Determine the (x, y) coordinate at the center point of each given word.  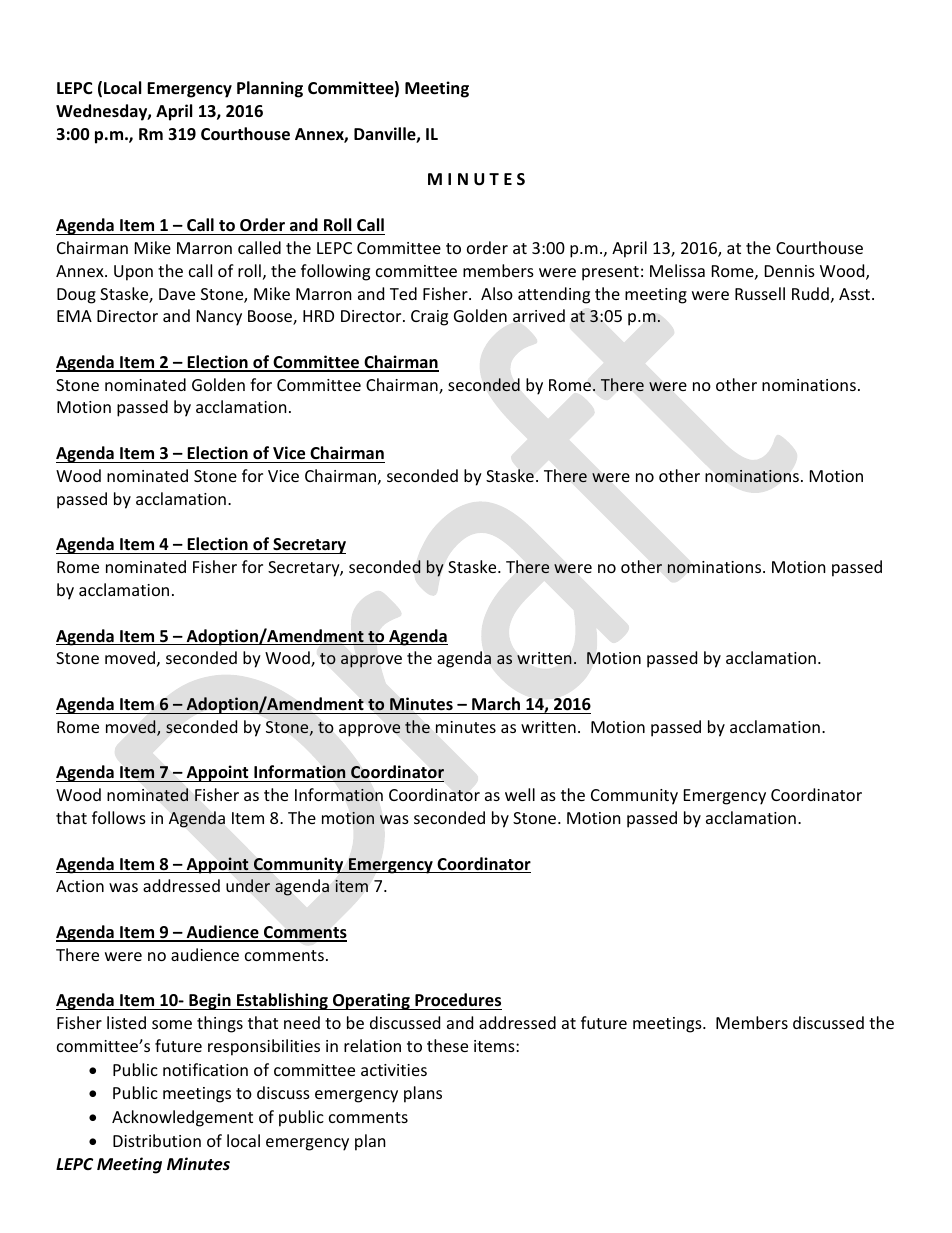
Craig (429, 318)
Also (497, 293)
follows (119, 817)
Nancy (219, 318)
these (447, 1045)
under (248, 885)
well (520, 794)
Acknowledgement (182, 1118)
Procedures (457, 1001)
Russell (760, 293)
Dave (177, 294)
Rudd (810, 293)
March (496, 703)
